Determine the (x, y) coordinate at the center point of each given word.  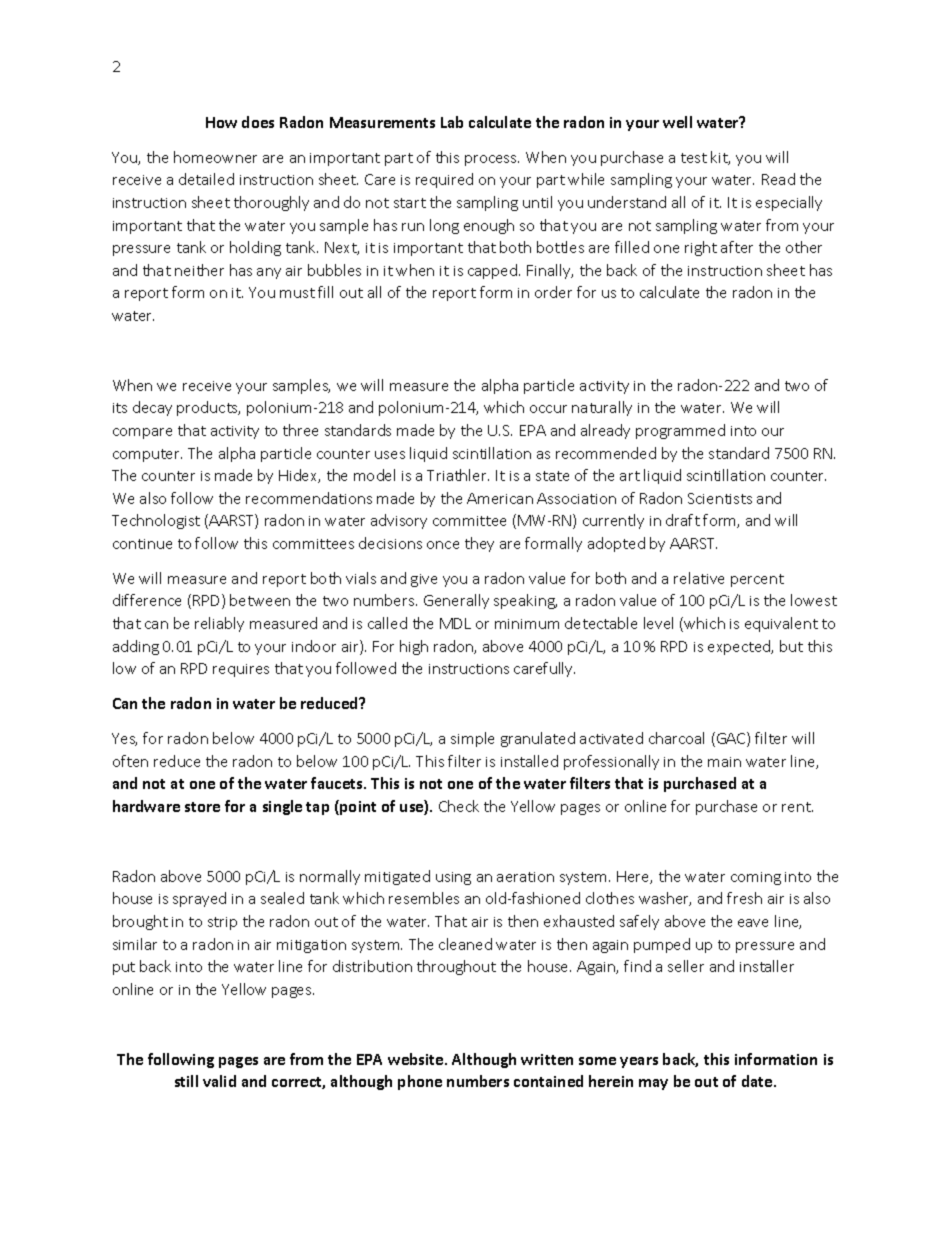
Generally (456, 601)
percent (757, 580)
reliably (219, 624)
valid (219, 1081)
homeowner (215, 157)
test (694, 158)
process (492, 160)
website (417, 1059)
